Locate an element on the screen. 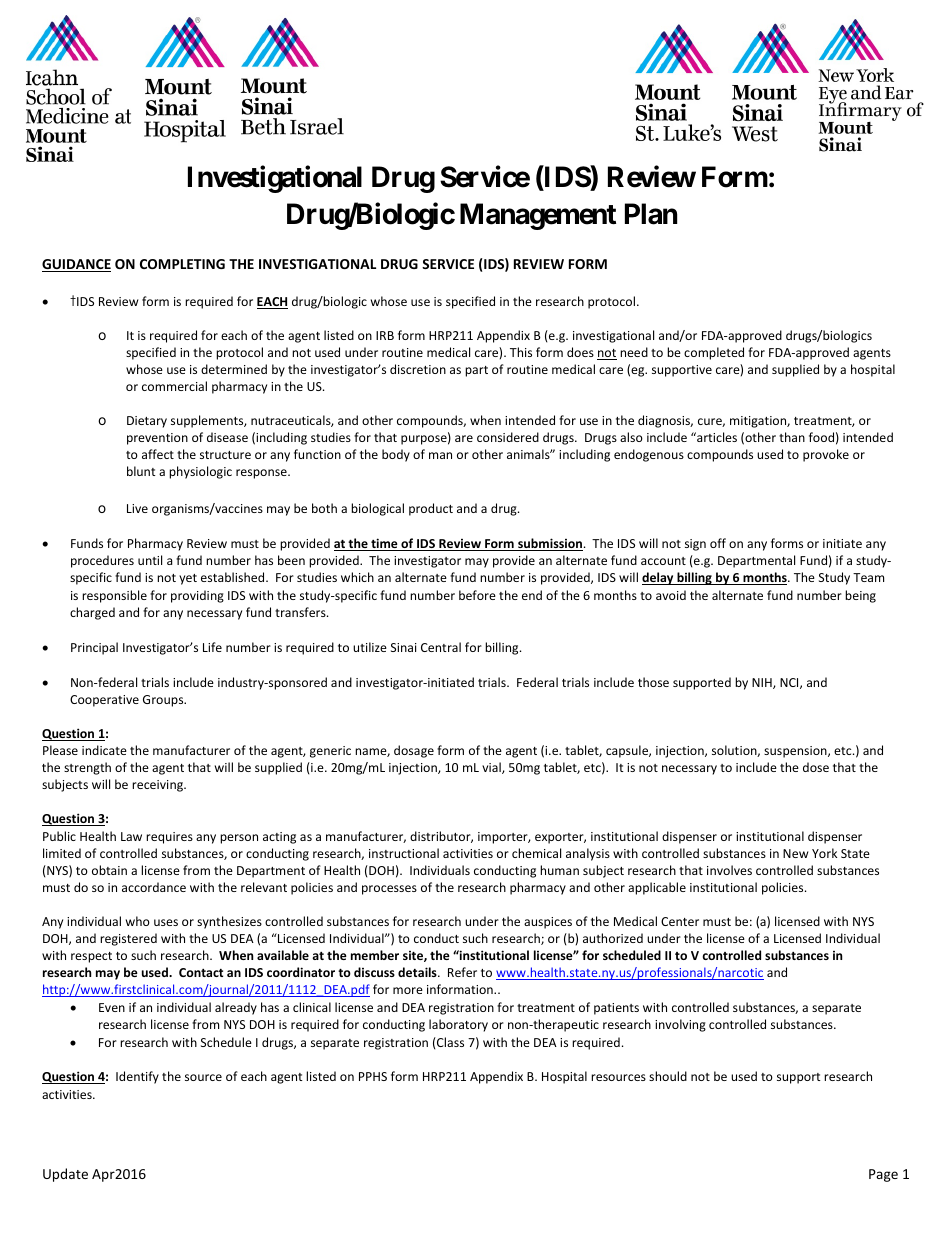 The height and width of the screenshot is (1233, 952). blunt is located at coordinates (141, 471).
